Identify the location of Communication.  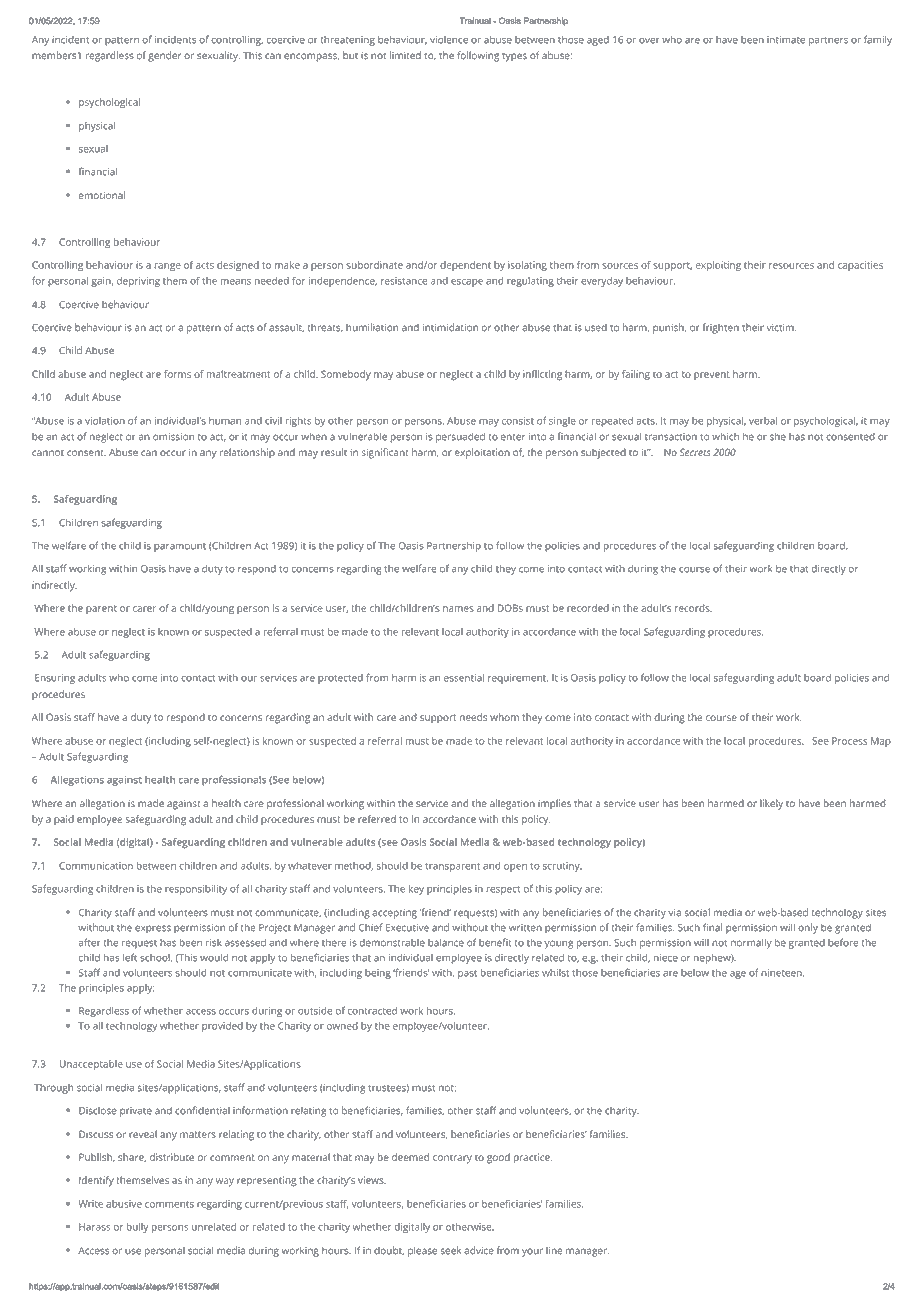
(96, 866).
